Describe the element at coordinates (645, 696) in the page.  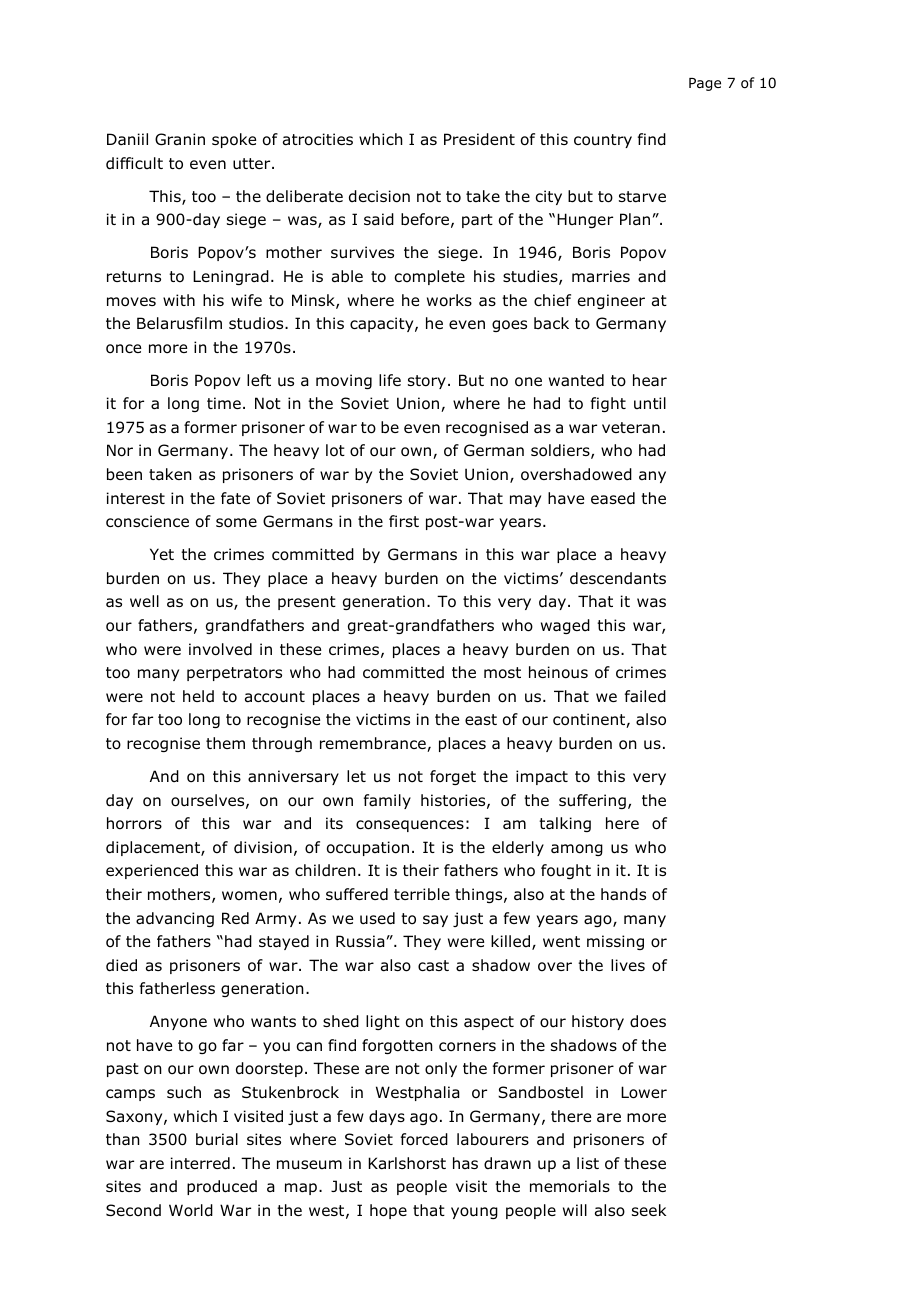
I see `failed` at that location.
